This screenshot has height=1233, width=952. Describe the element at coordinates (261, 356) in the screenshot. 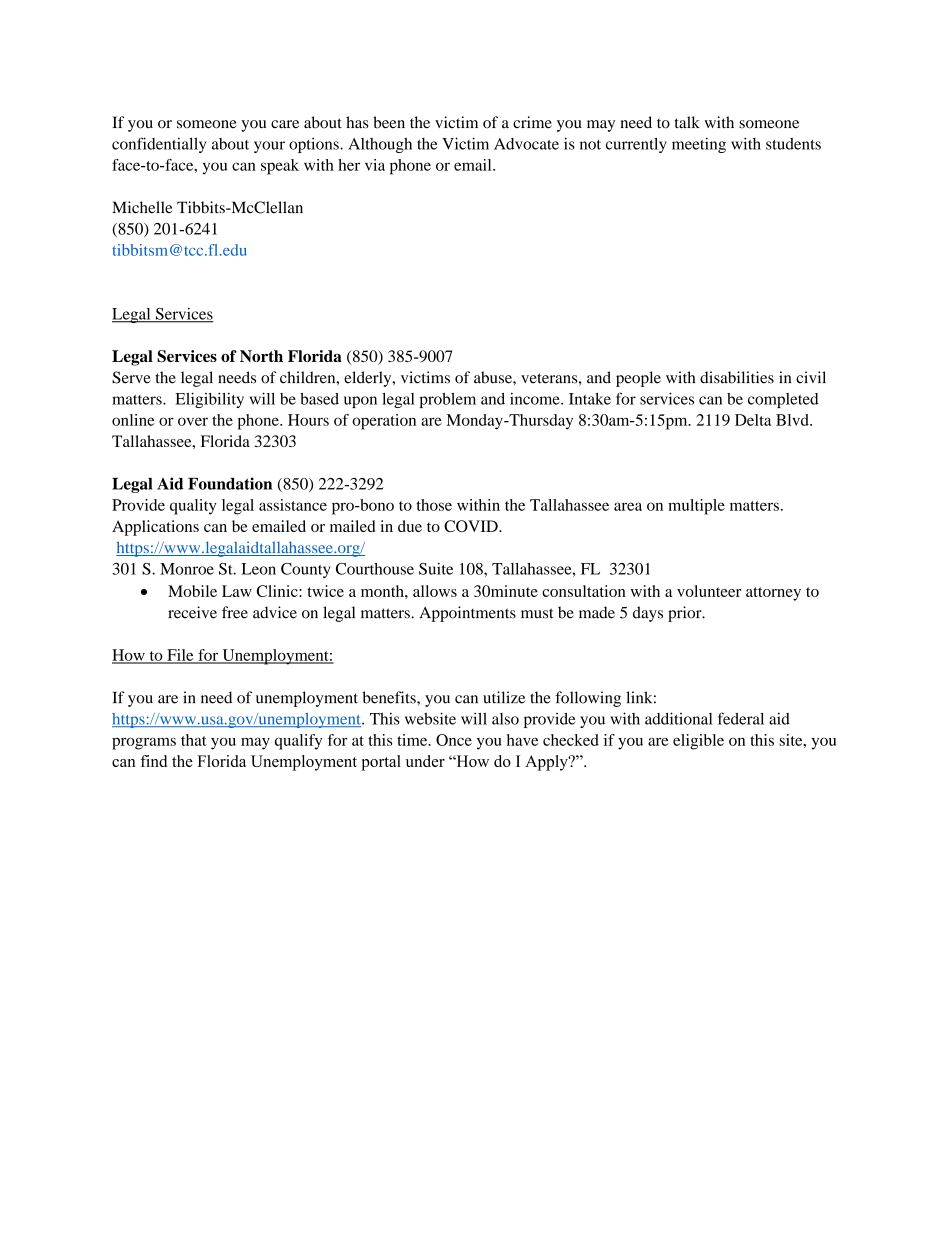

I see `North` at that location.
